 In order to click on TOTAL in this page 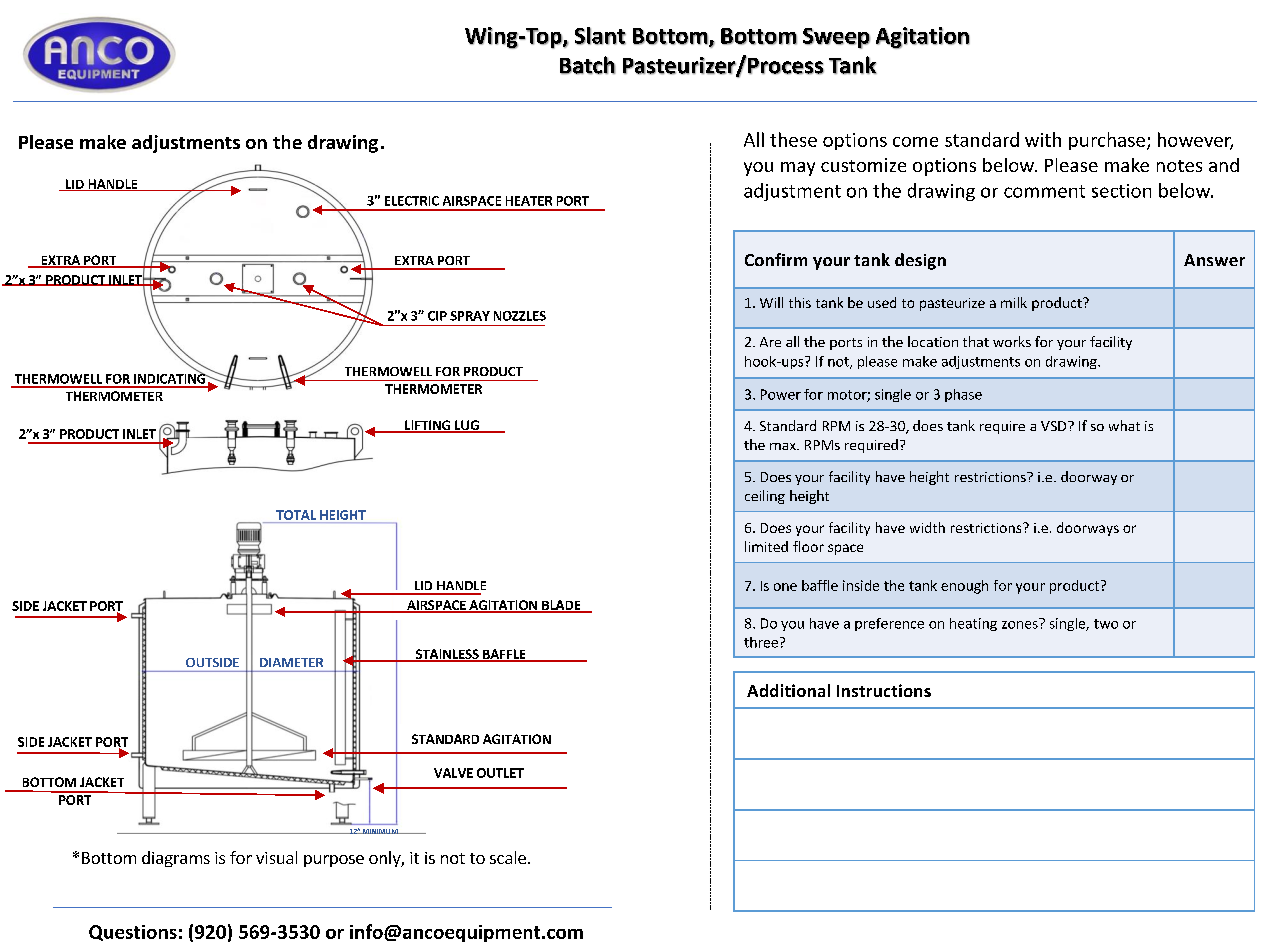, I will do `click(296, 515)`.
